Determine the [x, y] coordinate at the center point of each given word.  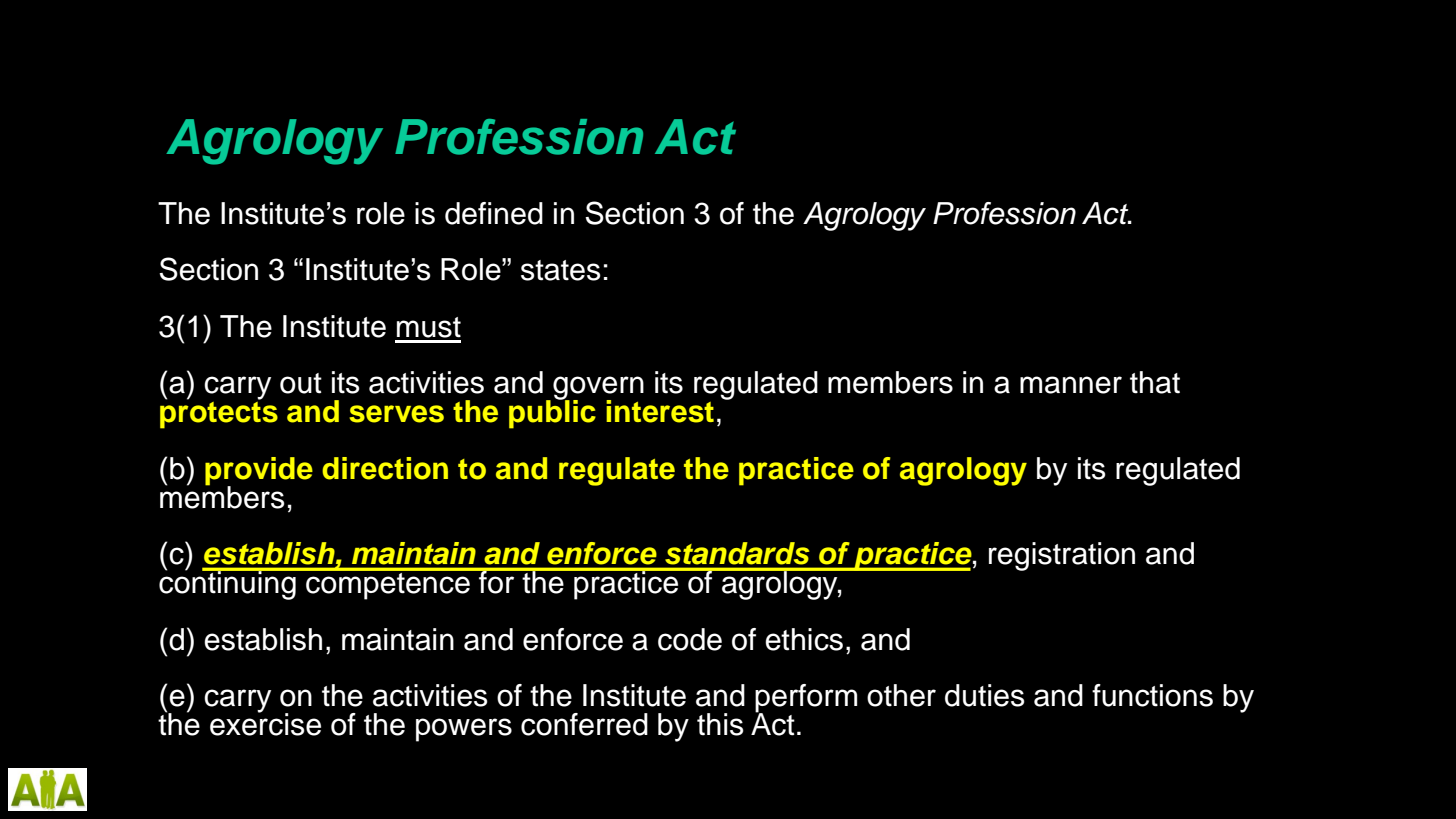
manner [1071, 385]
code [690, 639]
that [1155, 382]
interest [660, 411]
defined [494, 213]
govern [598, 389]
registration [1062, 556]
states [561, 270]
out [301, 383]
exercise [265, 723]
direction [385, 468]
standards [737, 553]
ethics [804, 639]
